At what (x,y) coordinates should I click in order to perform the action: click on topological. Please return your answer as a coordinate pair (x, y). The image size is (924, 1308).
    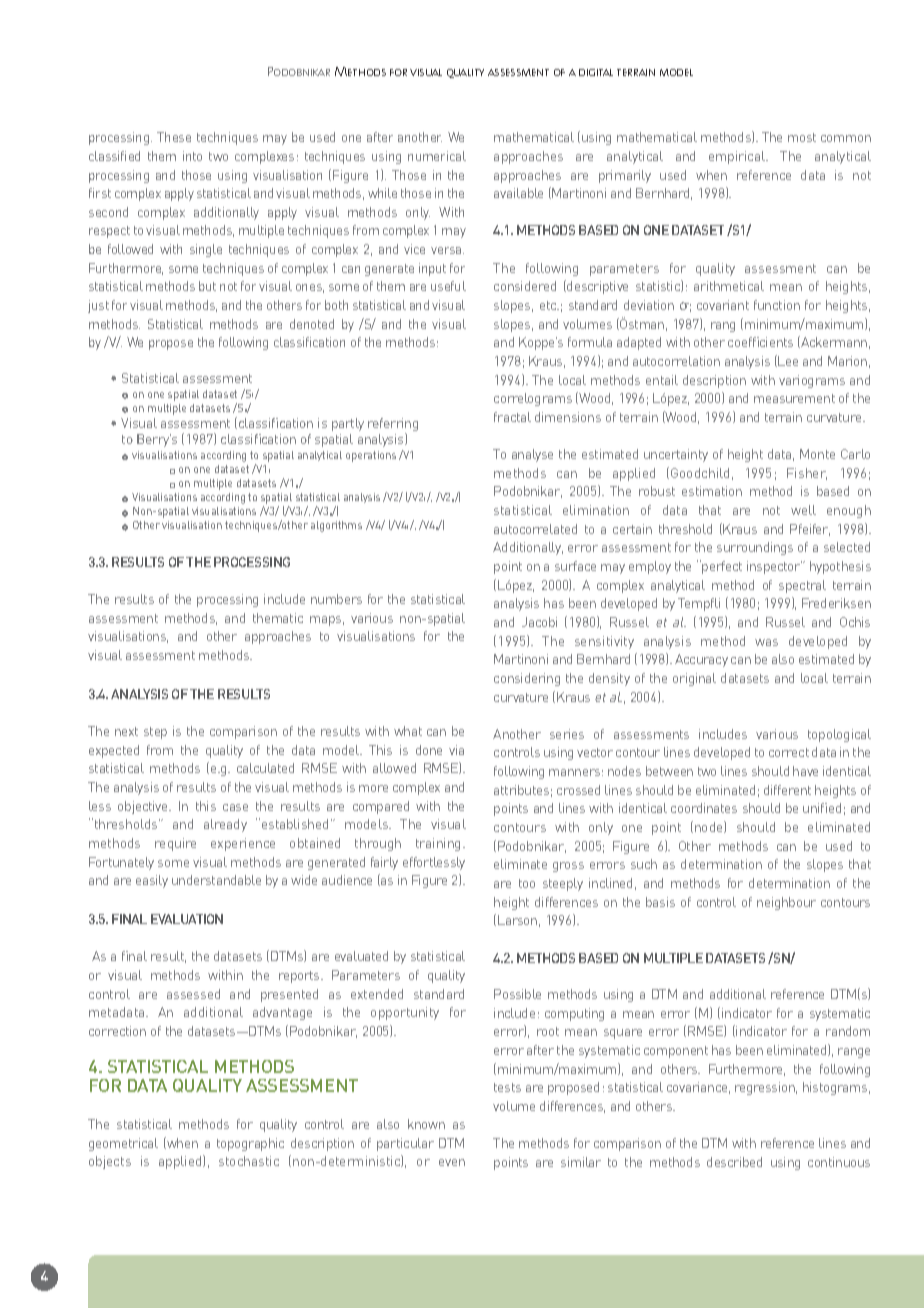
    Looking at the image, I should click on (839, 735).
